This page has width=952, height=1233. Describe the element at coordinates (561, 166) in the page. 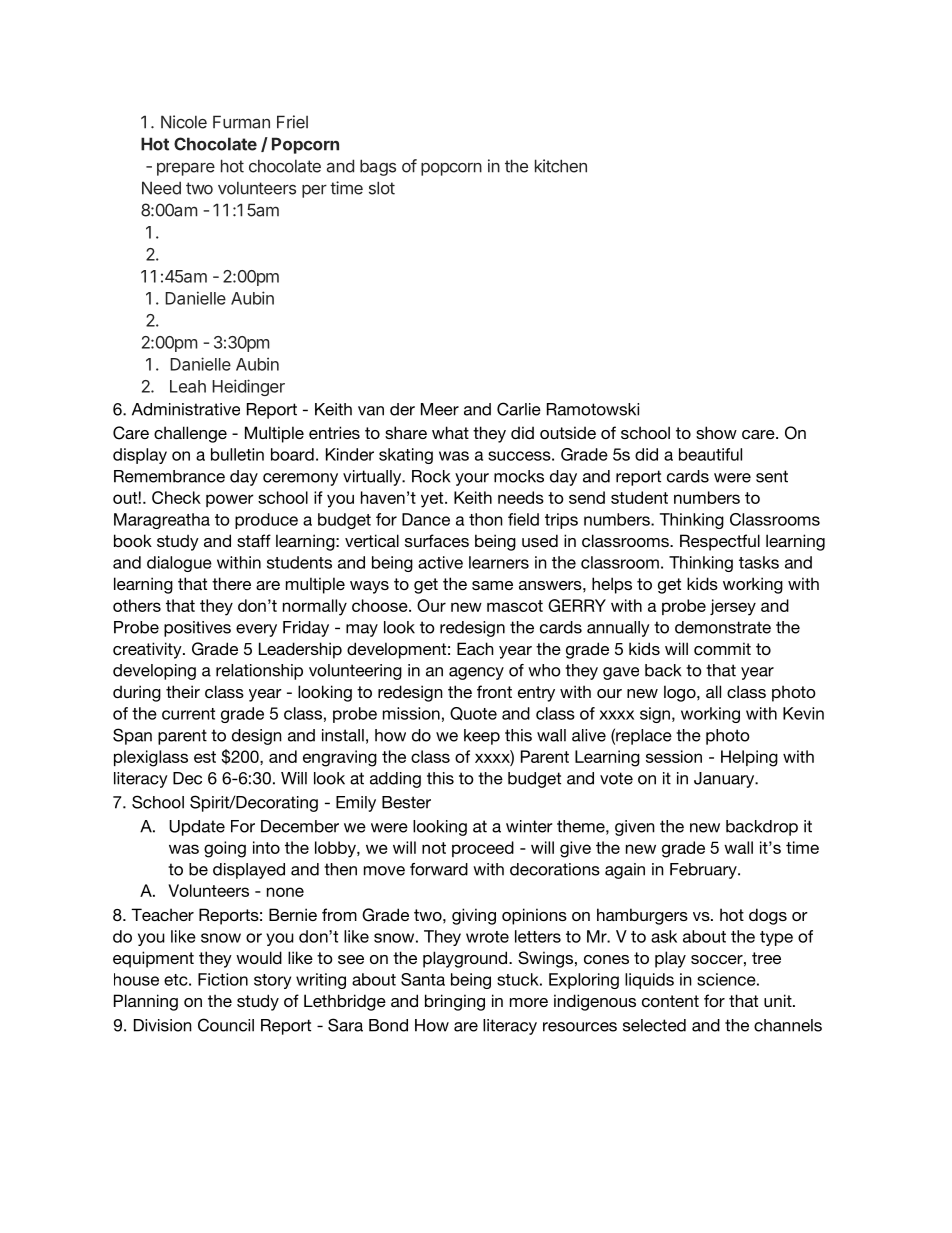

I see `kitchen` at that location.
